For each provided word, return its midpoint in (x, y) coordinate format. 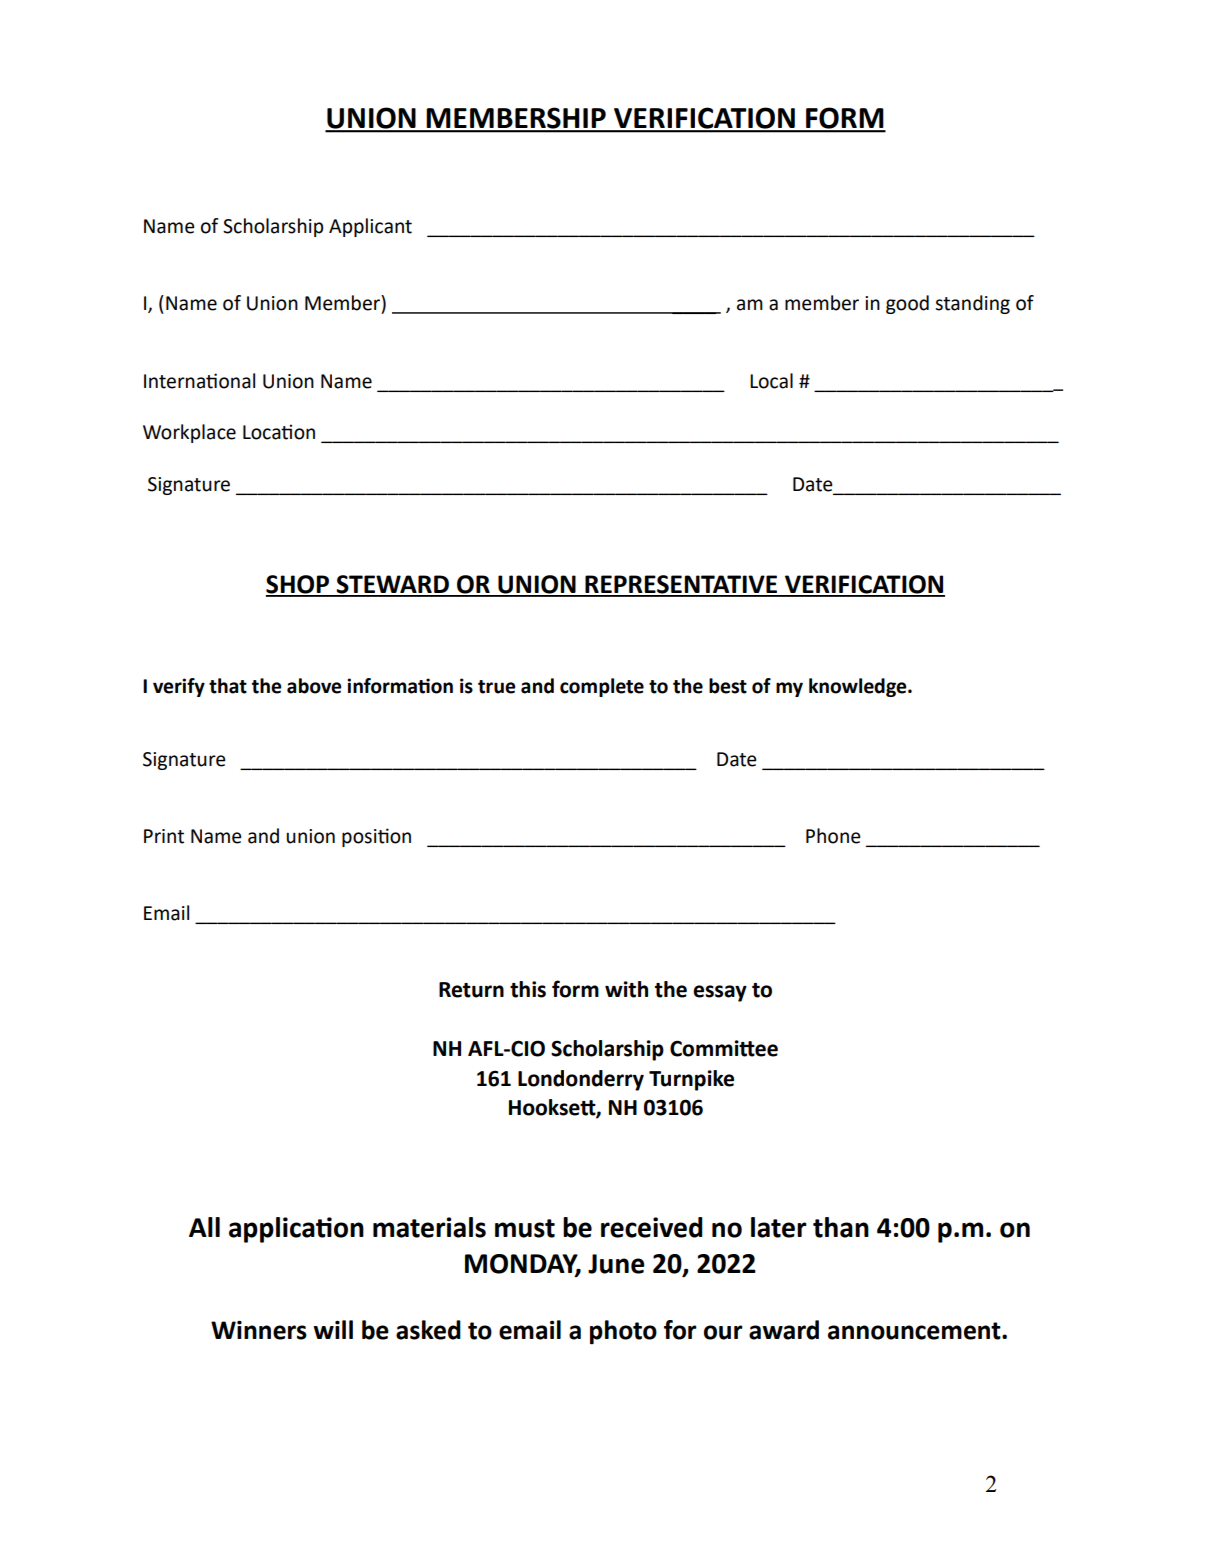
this (528, 989)
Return (471, 990)
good (907, 304)
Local (771, 381)
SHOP (299, 585)
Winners (259, 1330)
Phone (833, 836)
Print (164, 836)
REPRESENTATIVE (681, 585)
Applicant (370, 227)
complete (602, 687)
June (616, 1264)
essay (720, 993)
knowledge (859, 687)
